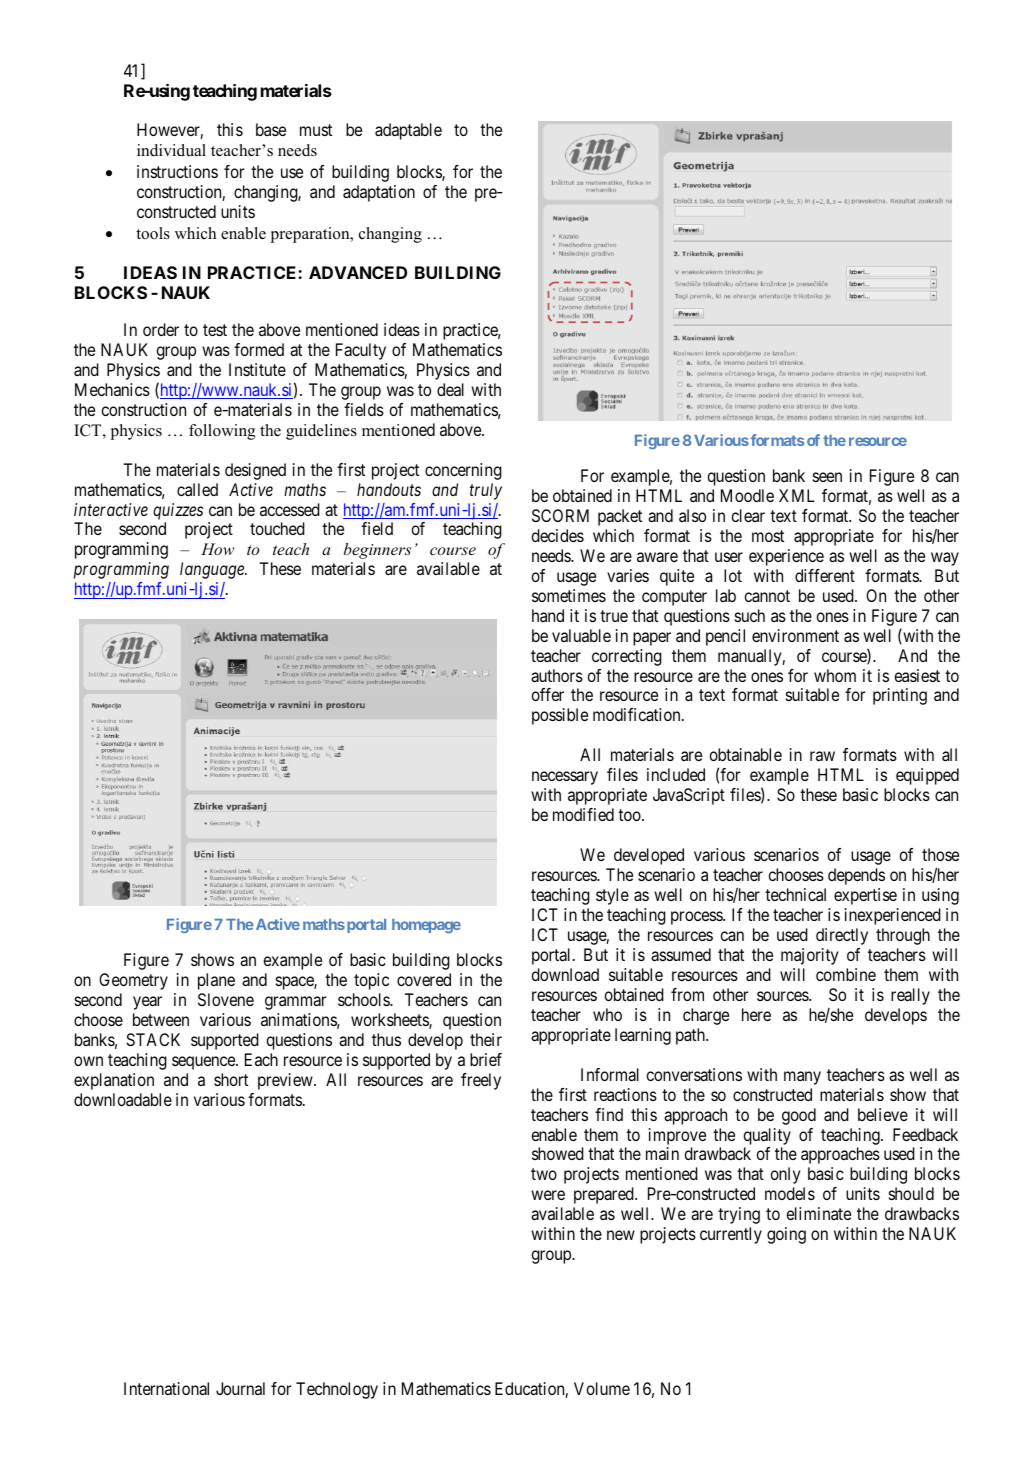  Describe the element at coordinates (177, 171) in the screenshot. I see `instructions` at that location.
